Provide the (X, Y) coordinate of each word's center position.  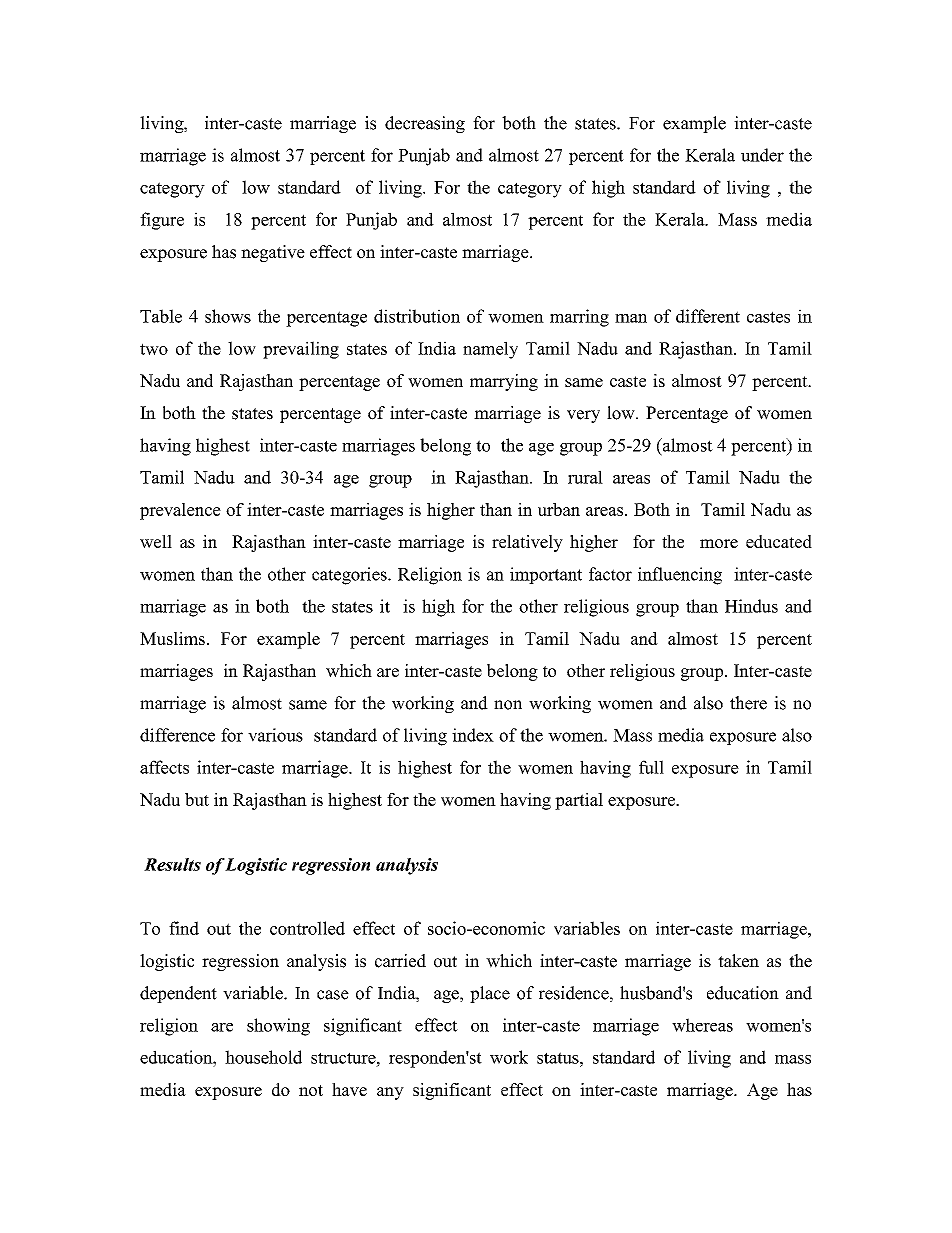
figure (162, 221)
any (390, 1093)
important (546, 575)
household (263, 1057)
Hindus (751, 606)
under (762, 155)
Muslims (172, 638)
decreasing (425, 124)
